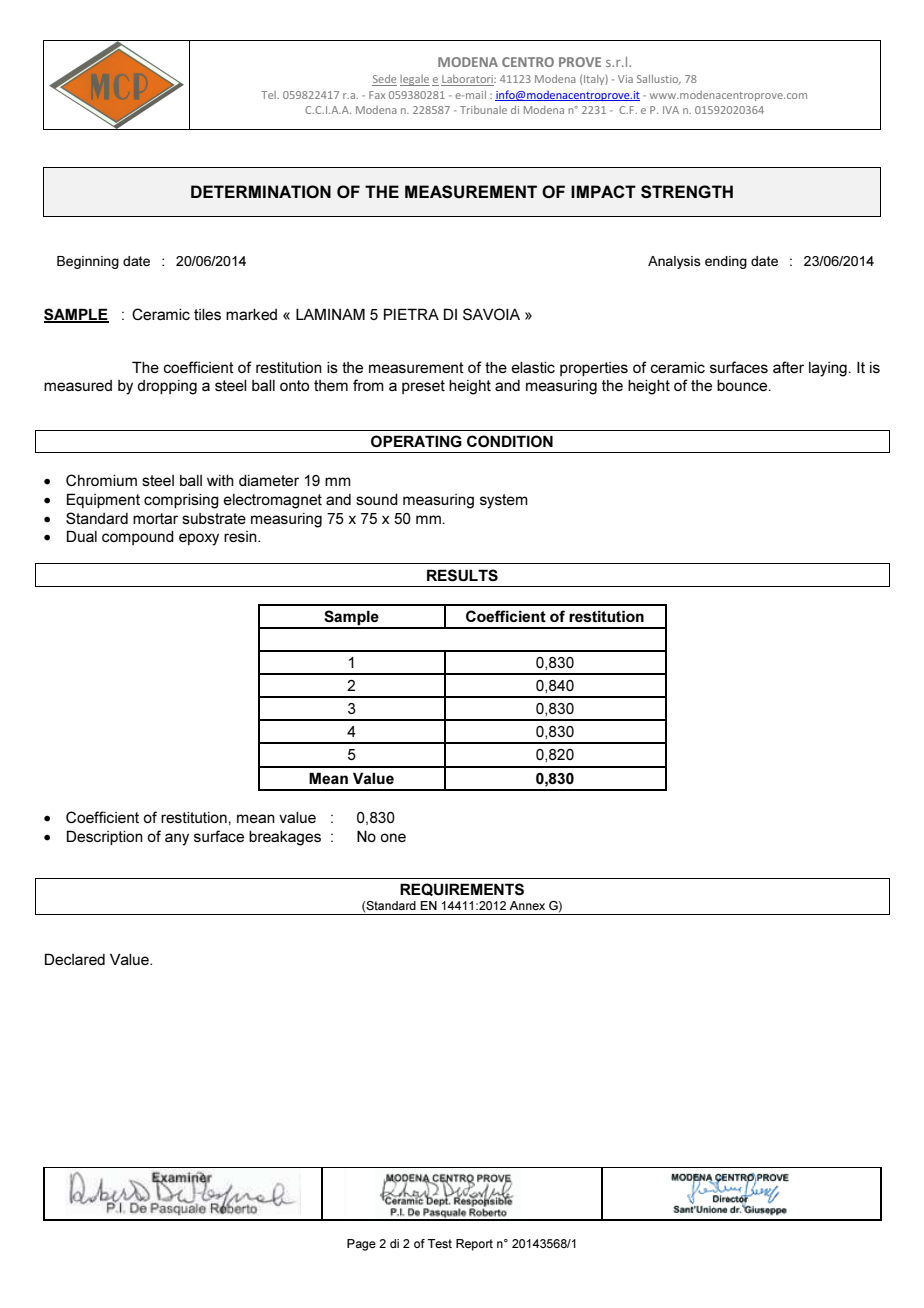  I want to click on preset, so click(423, 387).
